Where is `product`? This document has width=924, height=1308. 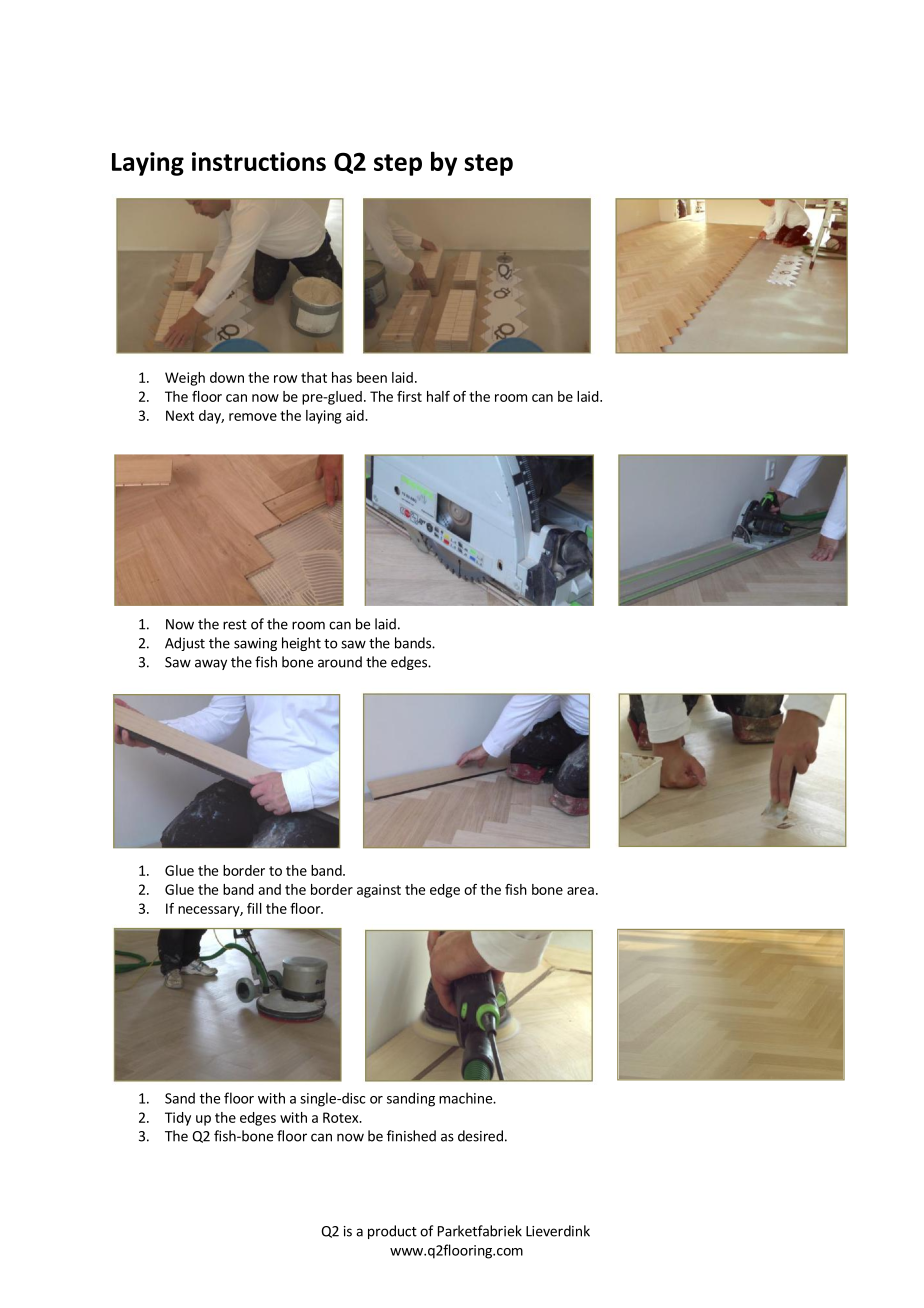
product is located at coordinates (392, 1232).
